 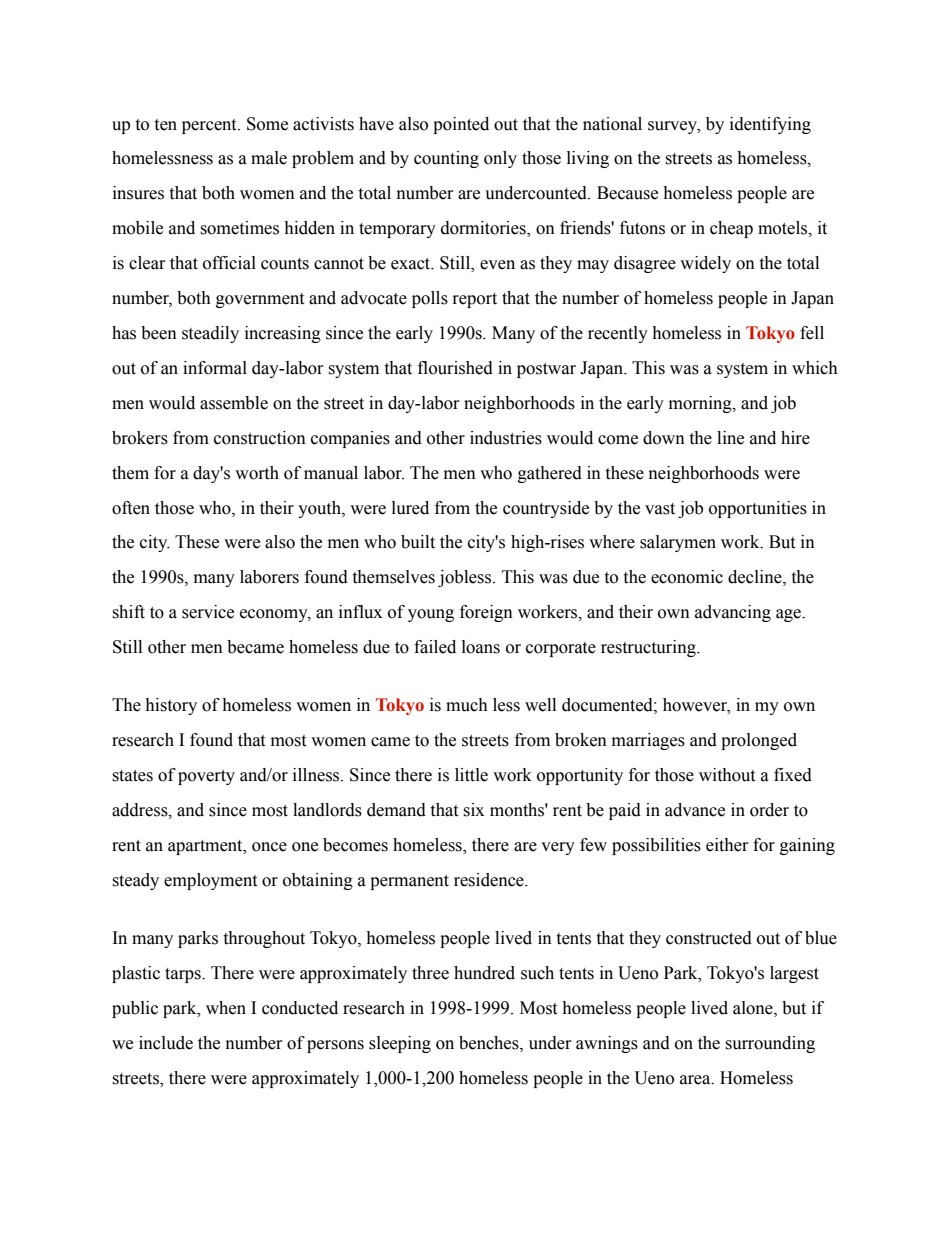 What do you see at coordinates (770, 125) in the screenshot?
I see `identifying` at bounding box center [770, 125].
